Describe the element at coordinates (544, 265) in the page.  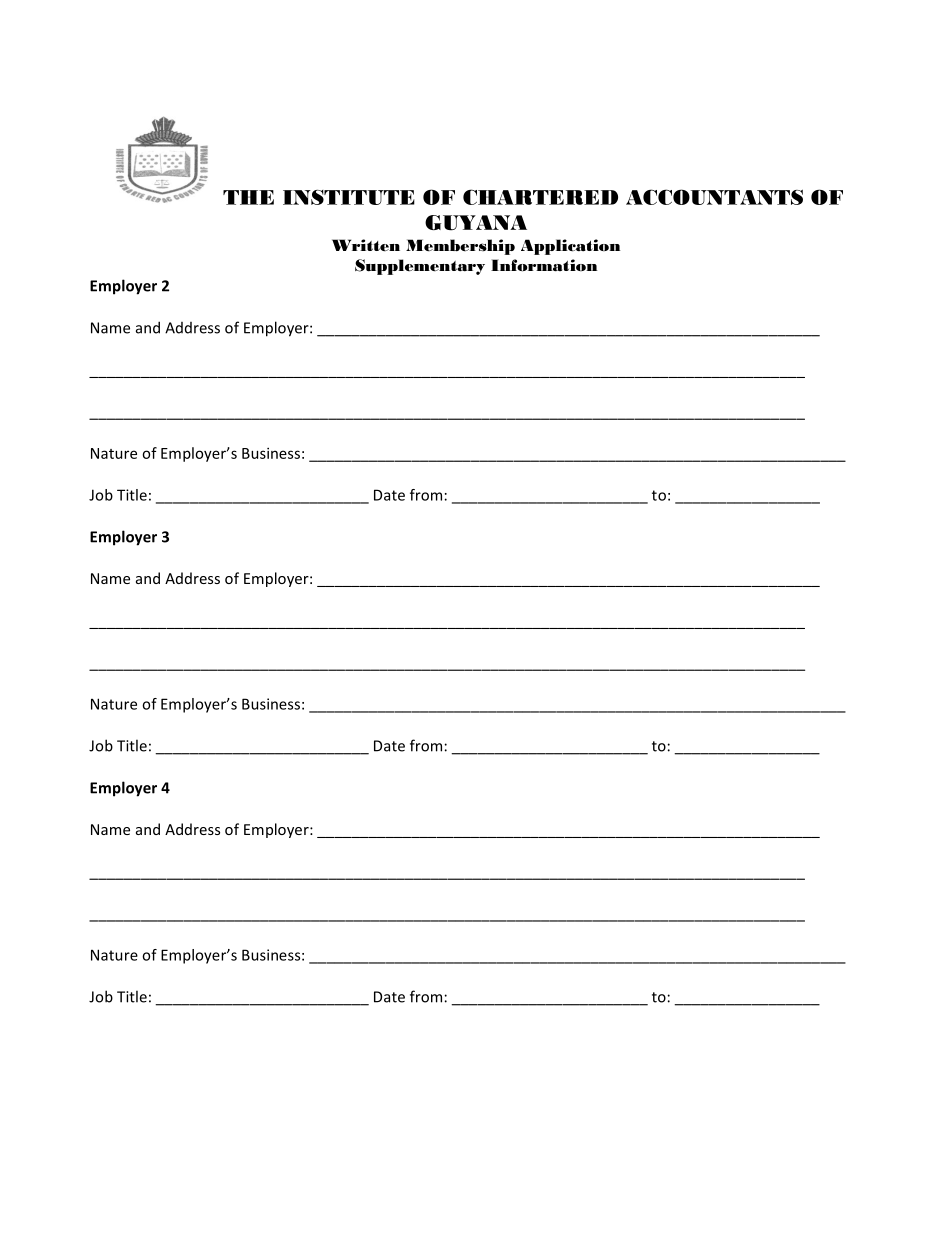
I see `Information` at that location.
